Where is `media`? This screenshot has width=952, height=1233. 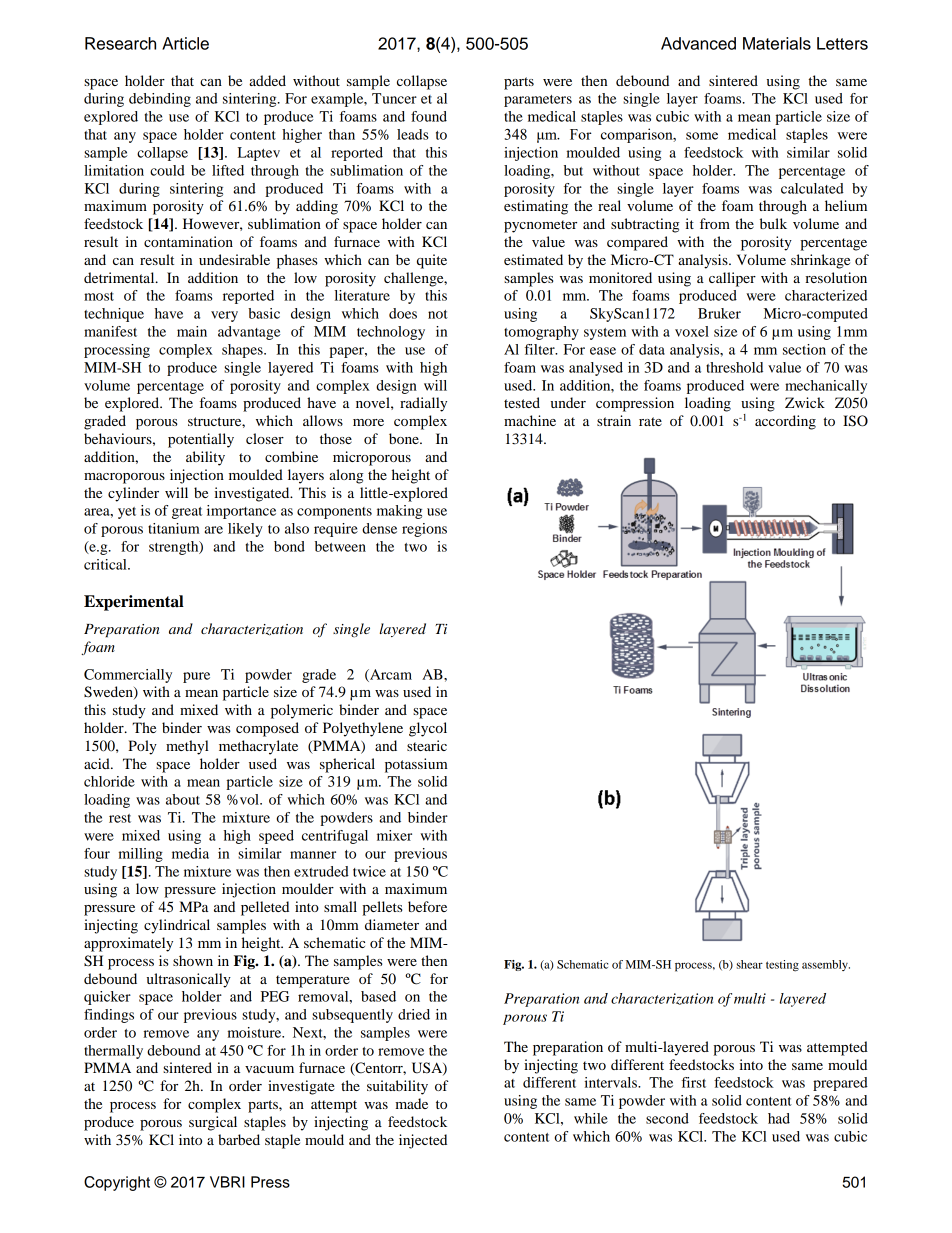
media is located at coordinates (190, 853).
